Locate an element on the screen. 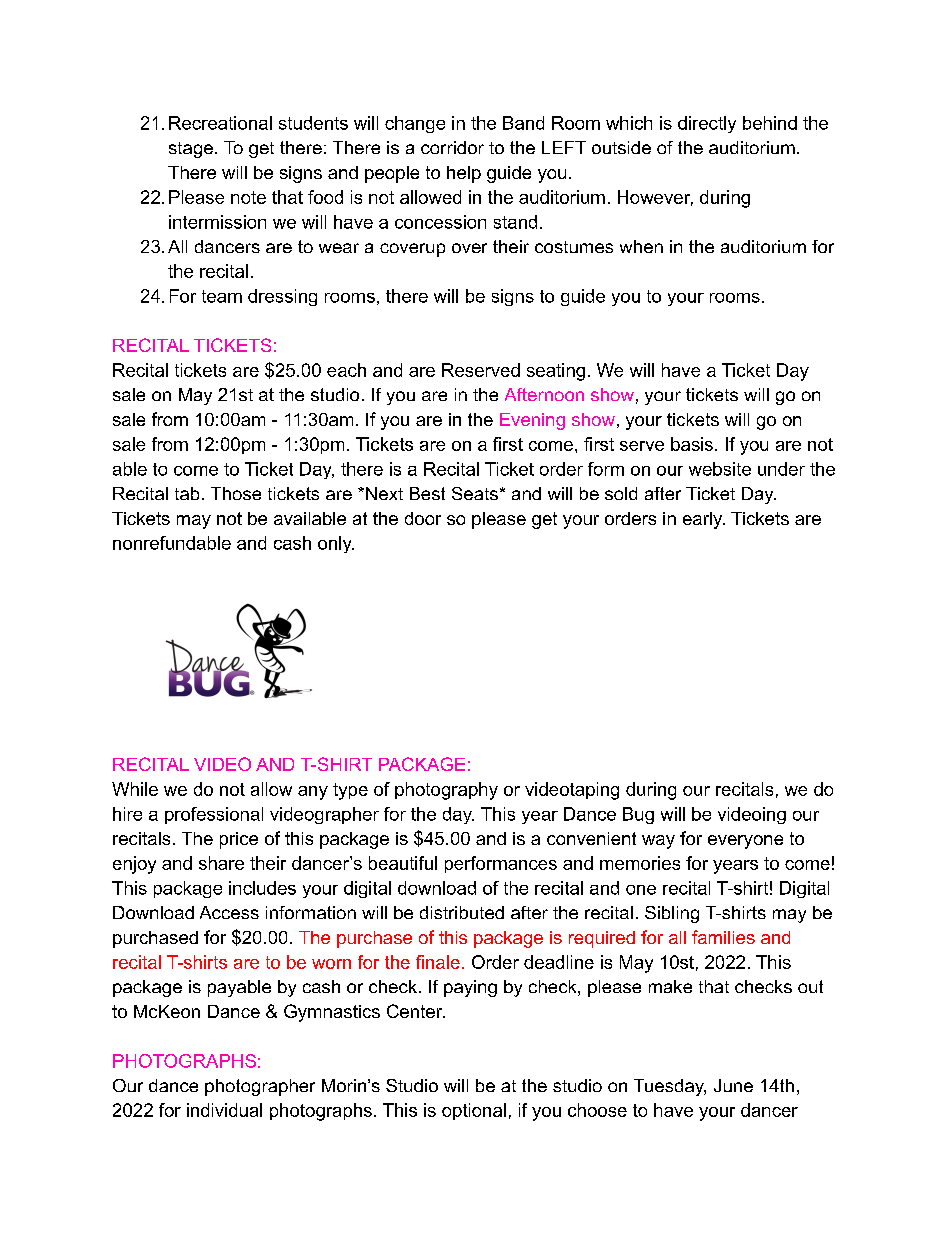 The image size is (952, 1233). individual is located at coordinates (224, 1110).
